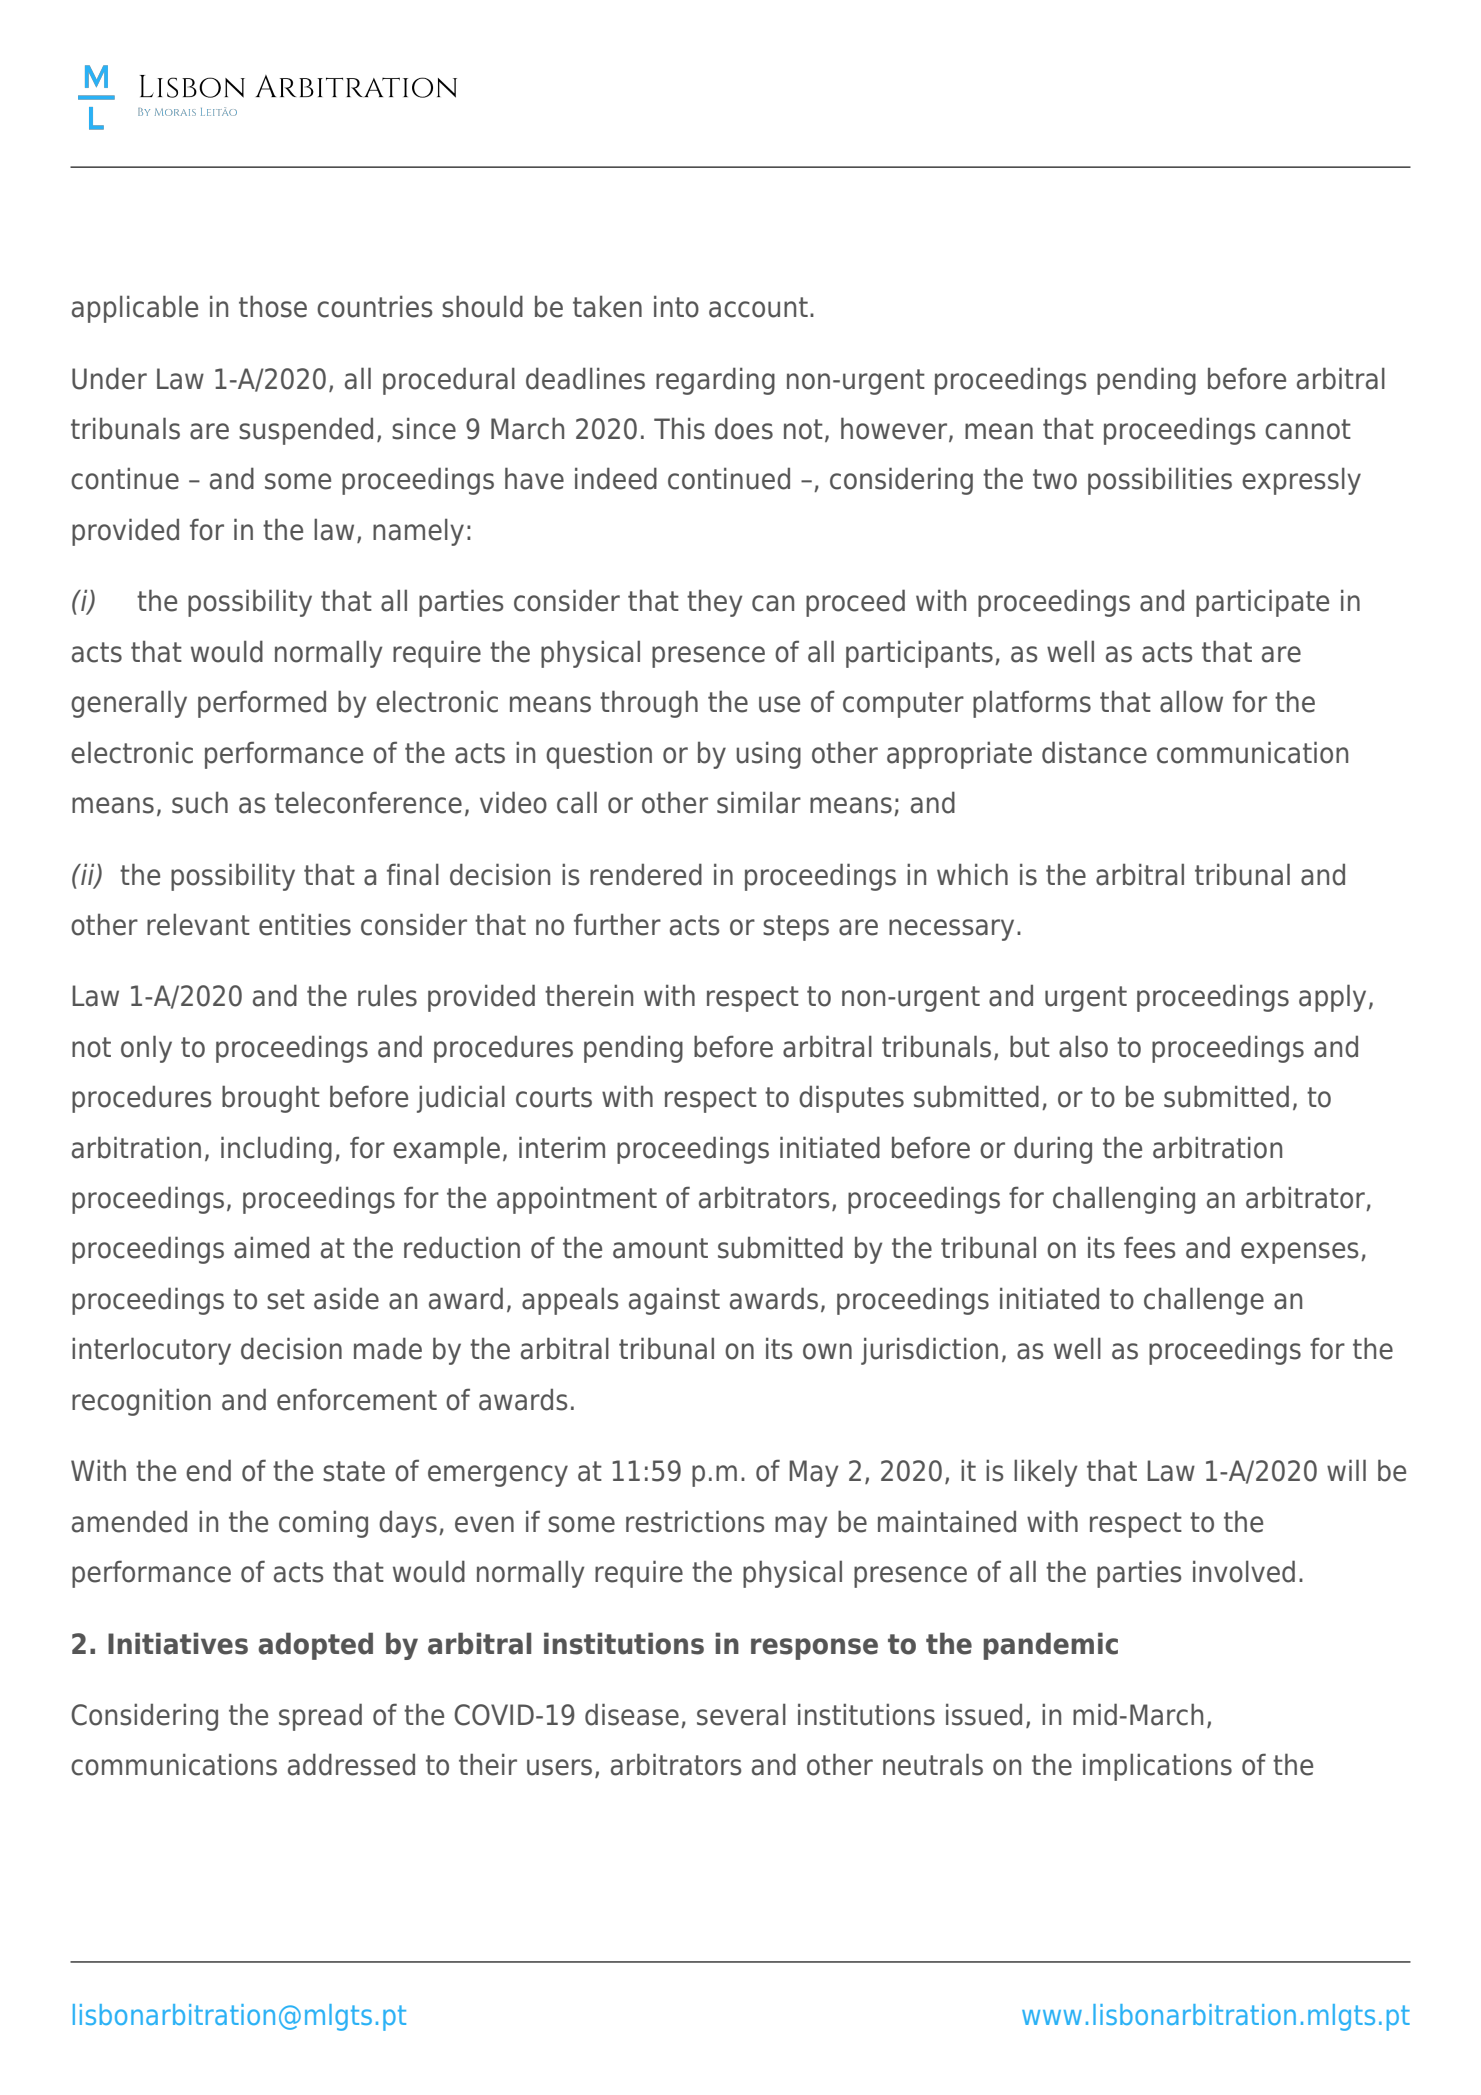 This screenshot has height=2095, width=1481. I want to click on those, so click(273, 306).
